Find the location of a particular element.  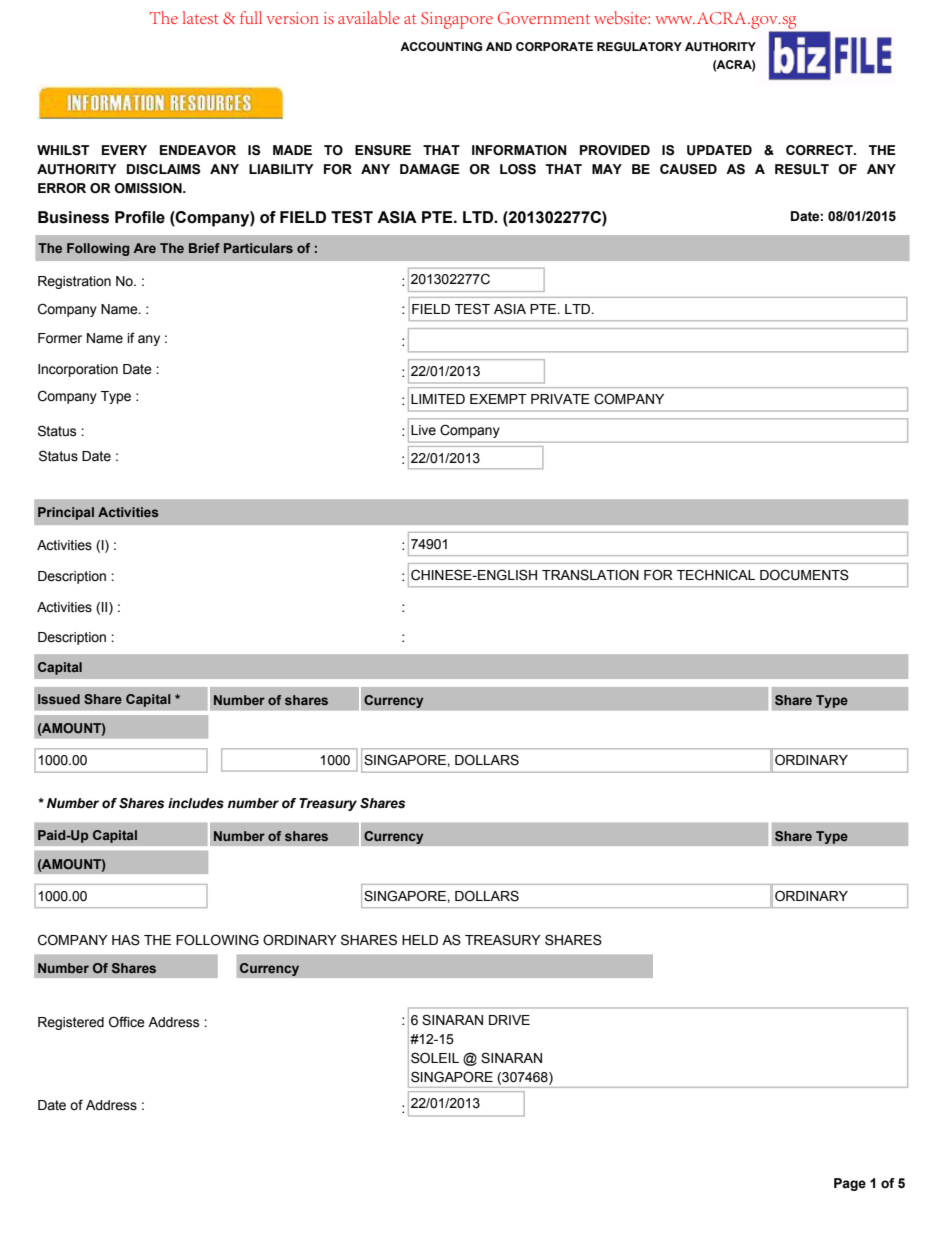

Office is located at coordinates (127, 1022).
